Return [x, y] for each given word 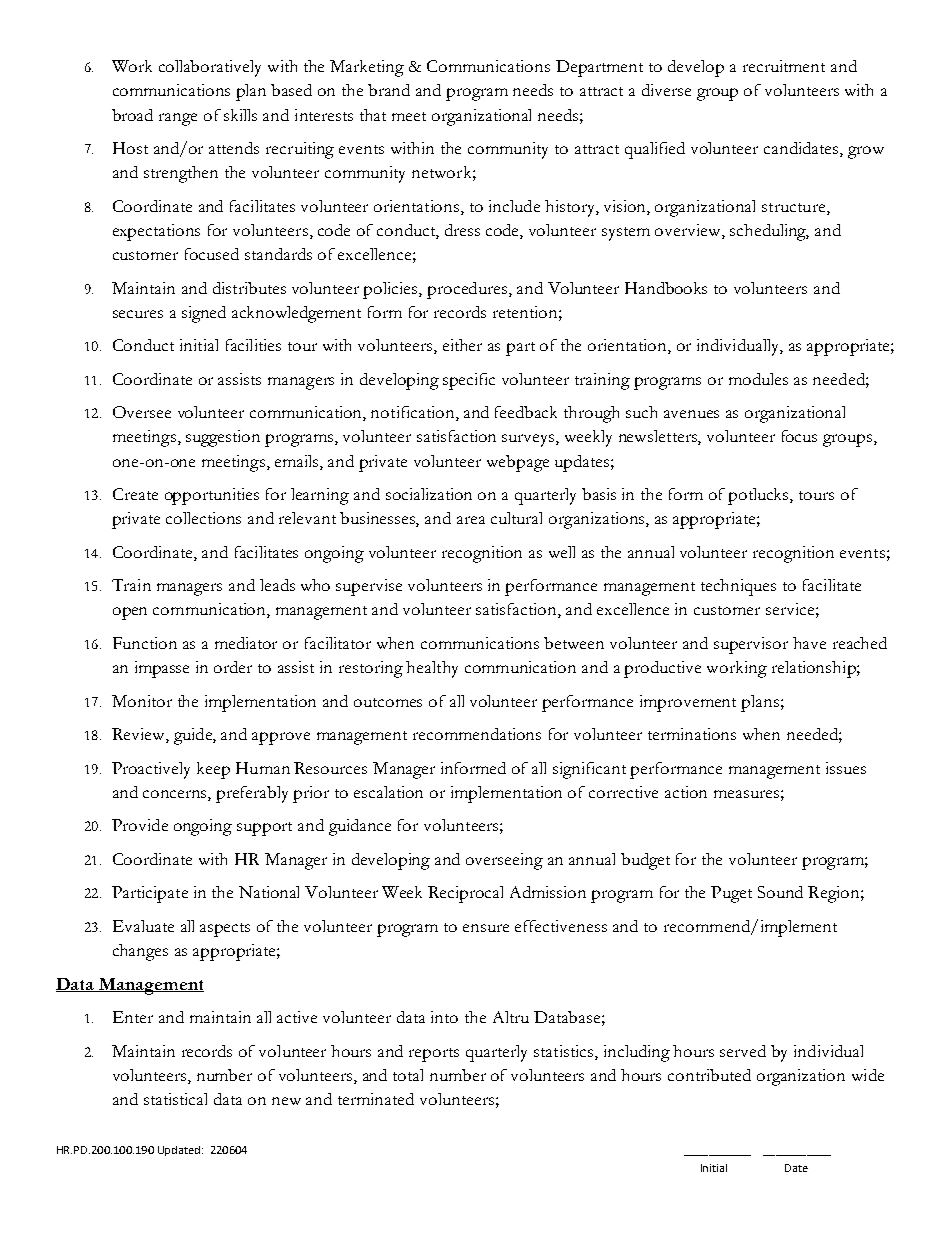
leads [277, 585]
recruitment [784, 66]
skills [240, 115]
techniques [738, 587]
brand [389, 90]
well [562, 552]
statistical [175, 1099]
